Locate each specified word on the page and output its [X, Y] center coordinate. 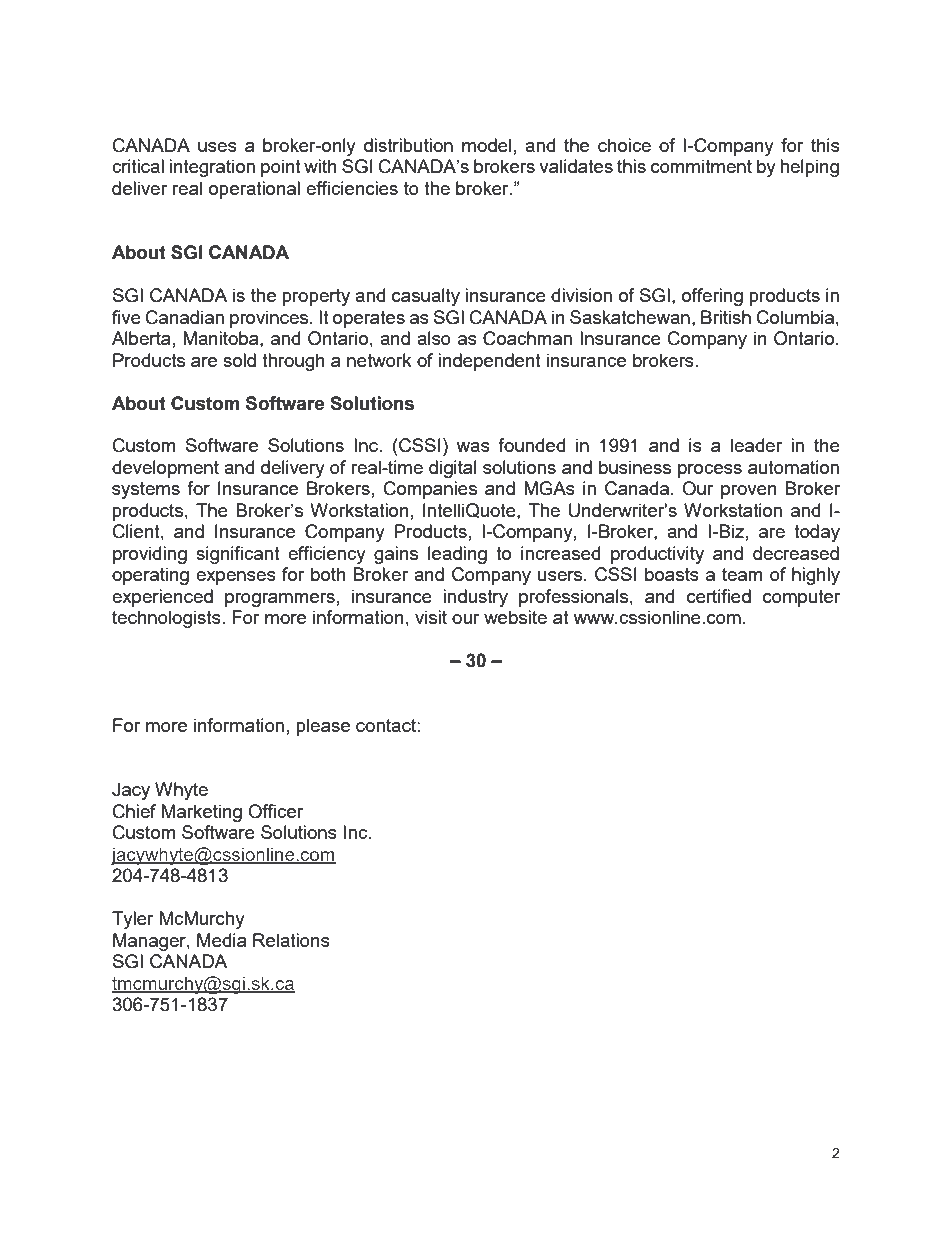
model [486, 145]
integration [212, 168]
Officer [275, 811]
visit [431, 617]
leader [756, 445]
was [473, 447]
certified [719, 596]
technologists [167, 619]
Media [221, 940]
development [165, 469]
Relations [291, 940]
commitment [701, 166]
